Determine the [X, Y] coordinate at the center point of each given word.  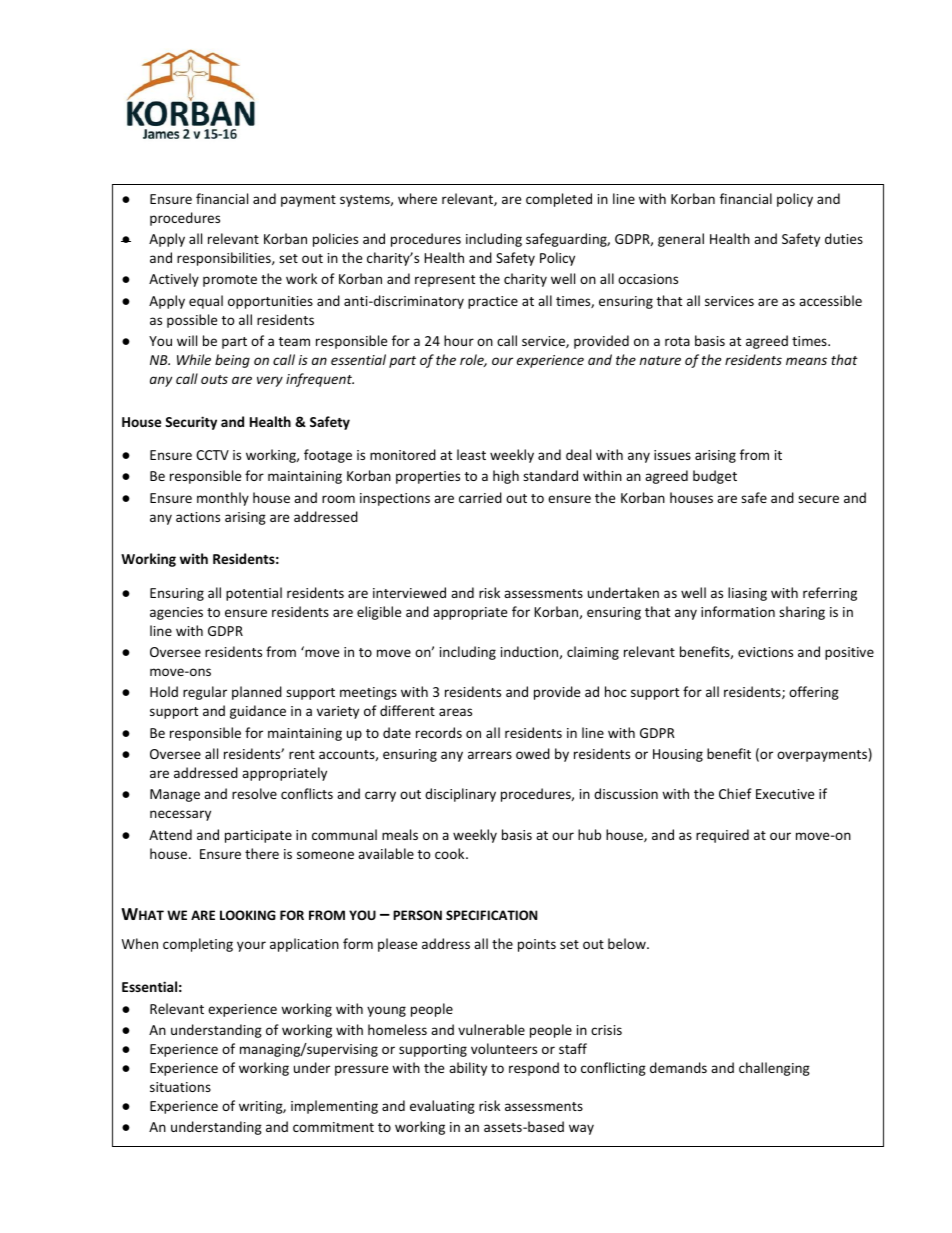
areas [455, 712]
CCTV [212, 455]
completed [559, 200]
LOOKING [248, 915]
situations [180, 1087]
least [471, 454]
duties [844, 238]
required [722, 836]
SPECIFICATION [491, 915]
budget [715, 477]
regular [205, 693]
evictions [765, 652]
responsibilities [225, 259]
